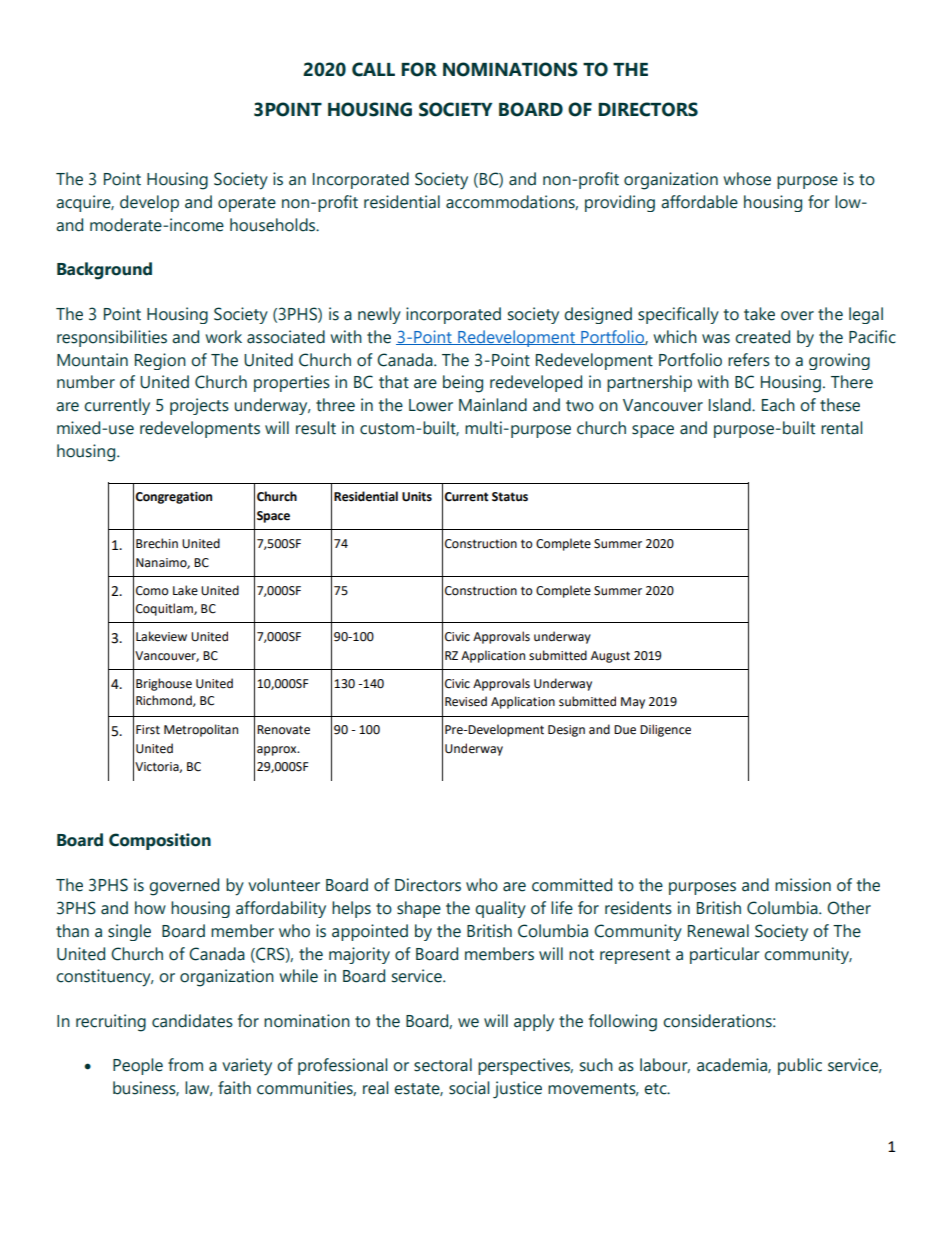  I want to click on from, so click(185, 1065).
